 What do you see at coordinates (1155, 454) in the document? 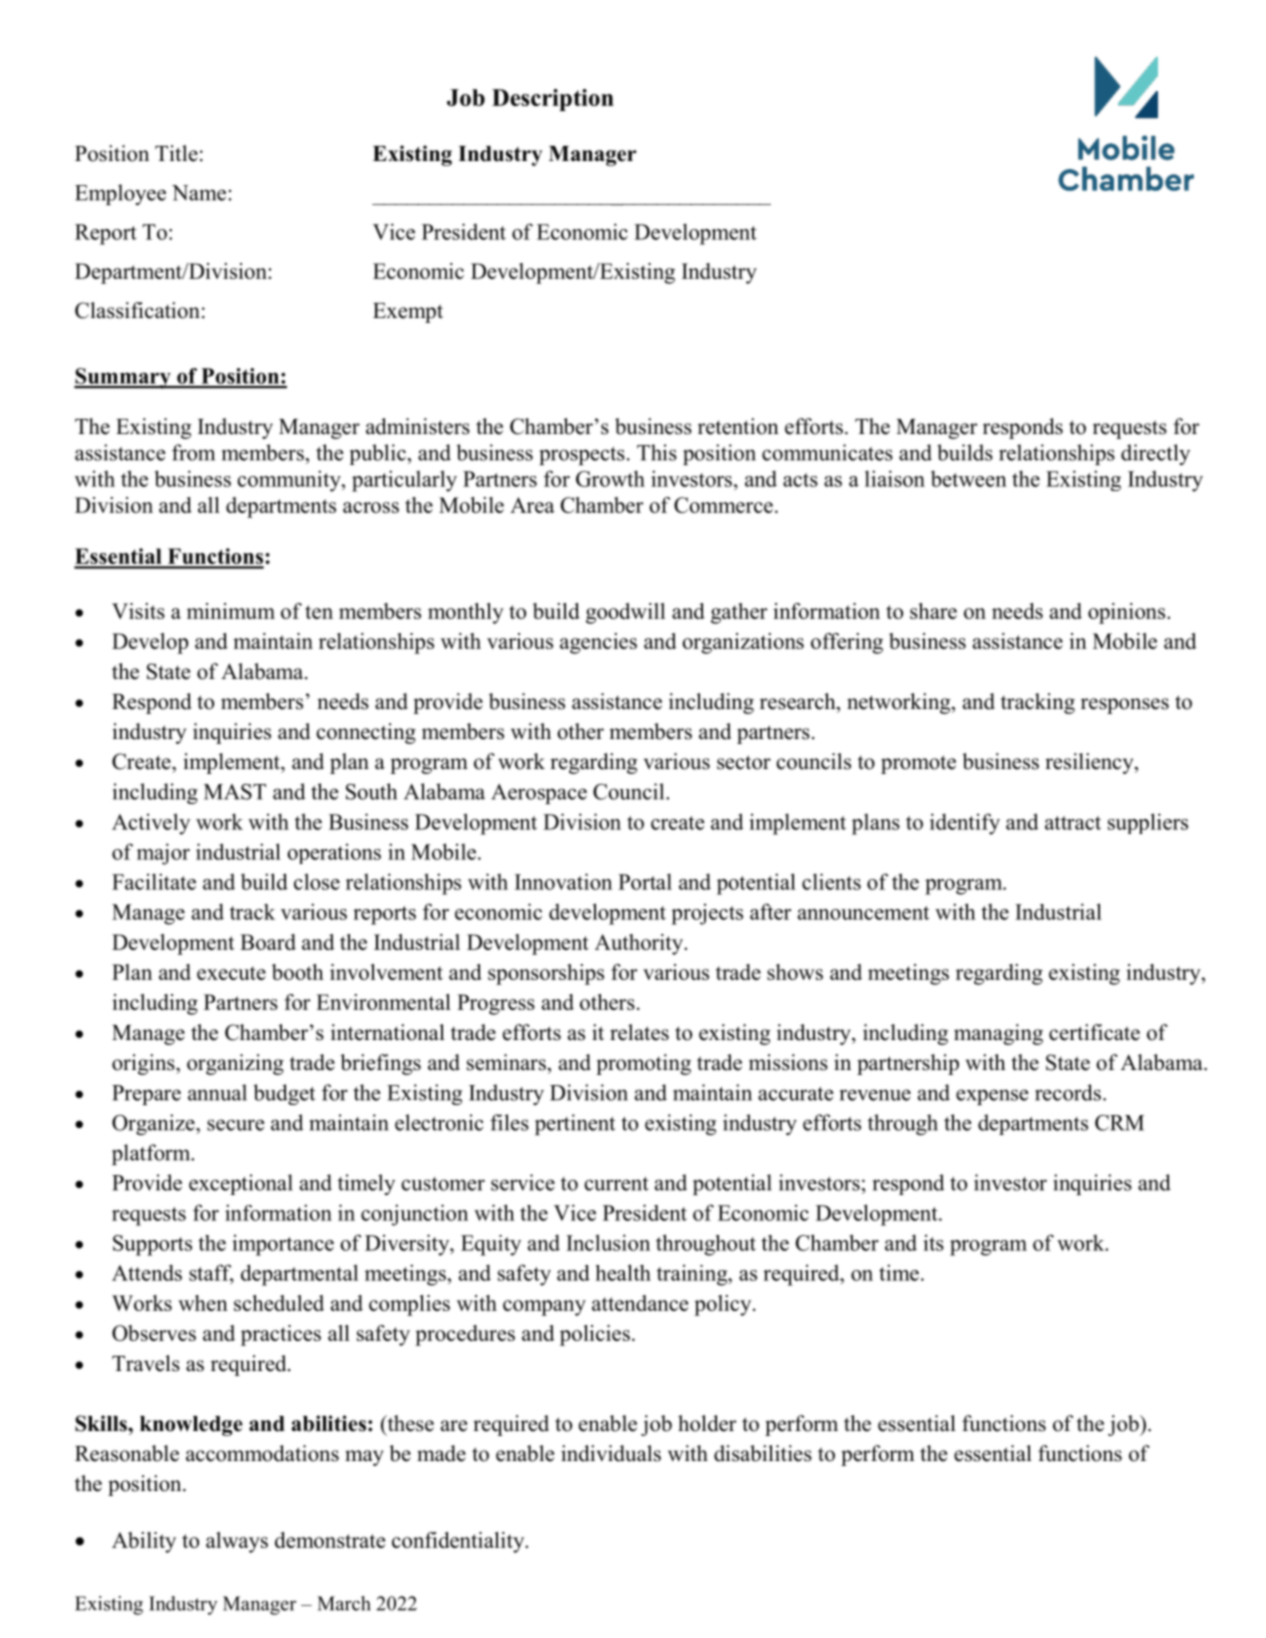
I see `directly` at bounding box center [1155, 454].
